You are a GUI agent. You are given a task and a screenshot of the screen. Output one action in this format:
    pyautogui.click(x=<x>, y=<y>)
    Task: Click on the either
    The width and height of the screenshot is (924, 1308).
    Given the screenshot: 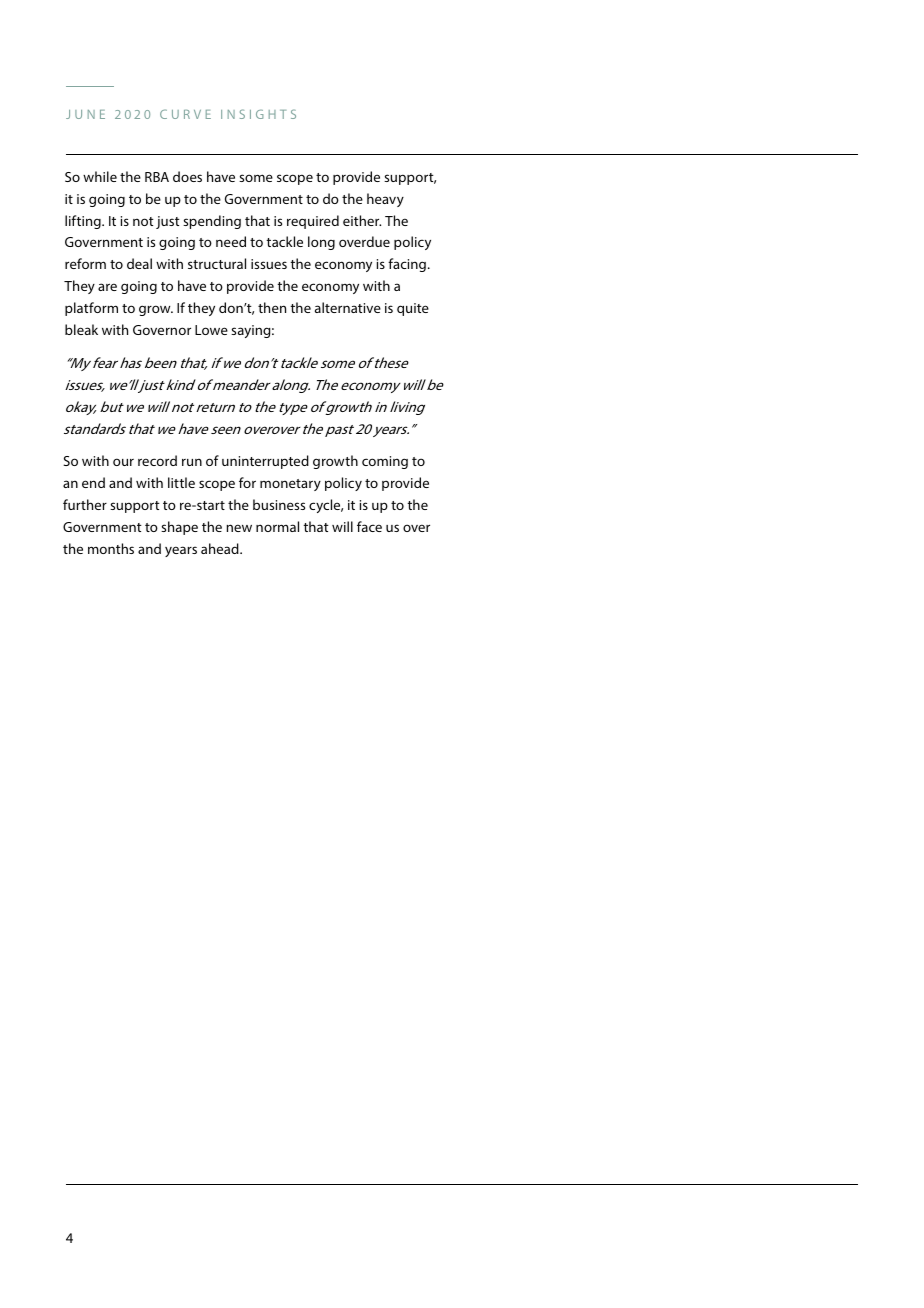 What is the action you would take?
    pyautogui.click(x=362, y=220)
